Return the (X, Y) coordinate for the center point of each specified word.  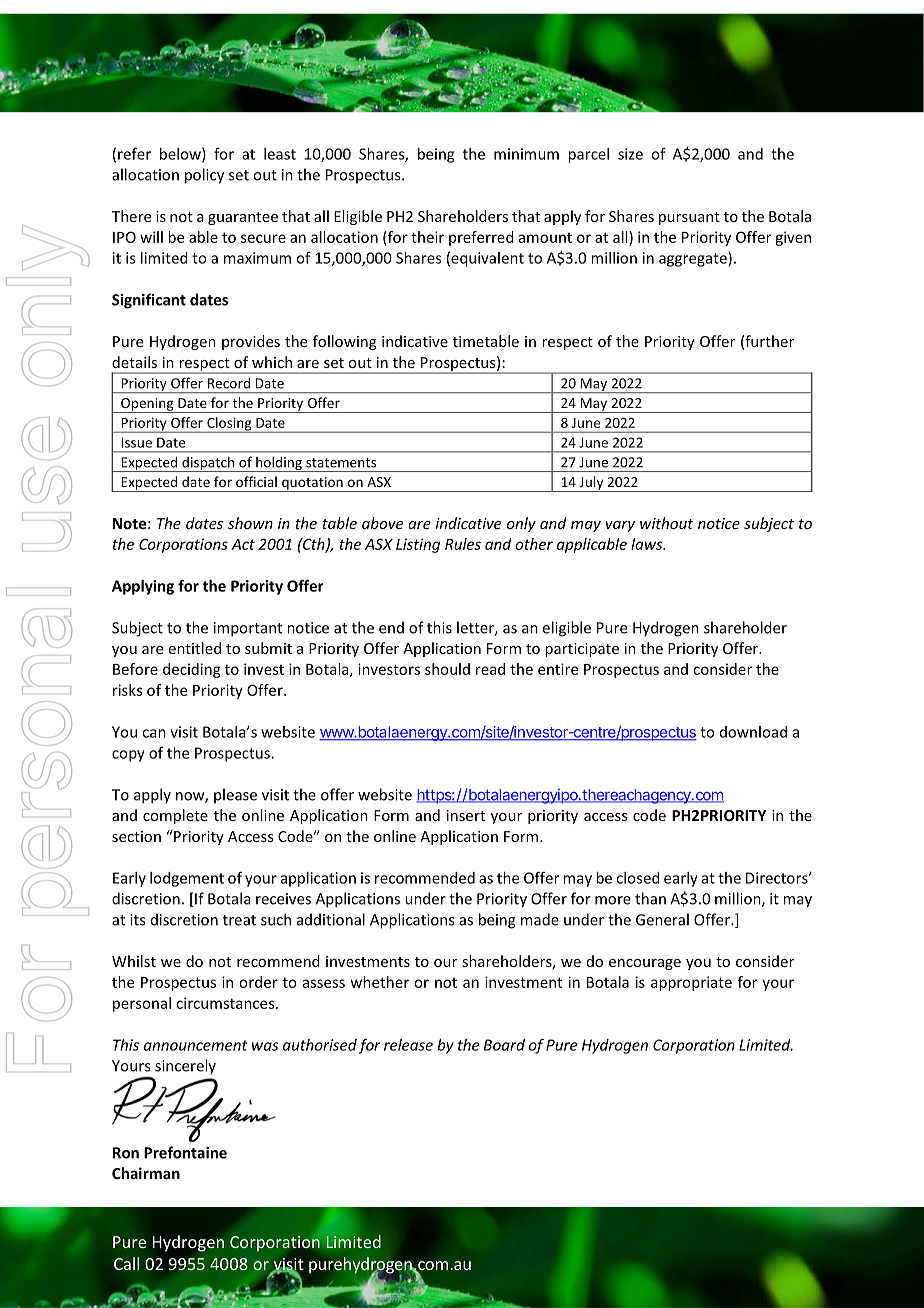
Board (504, 1045)
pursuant (689, 218)
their (427, 237)
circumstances (226, 1003)
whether (380, 982)
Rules (463, 544)
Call (126, 1263)
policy (204, 176)
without (666, 523)
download (753, 732)
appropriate (691, 983)
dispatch (208, 464)
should (447, 669)
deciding (192, 670)
